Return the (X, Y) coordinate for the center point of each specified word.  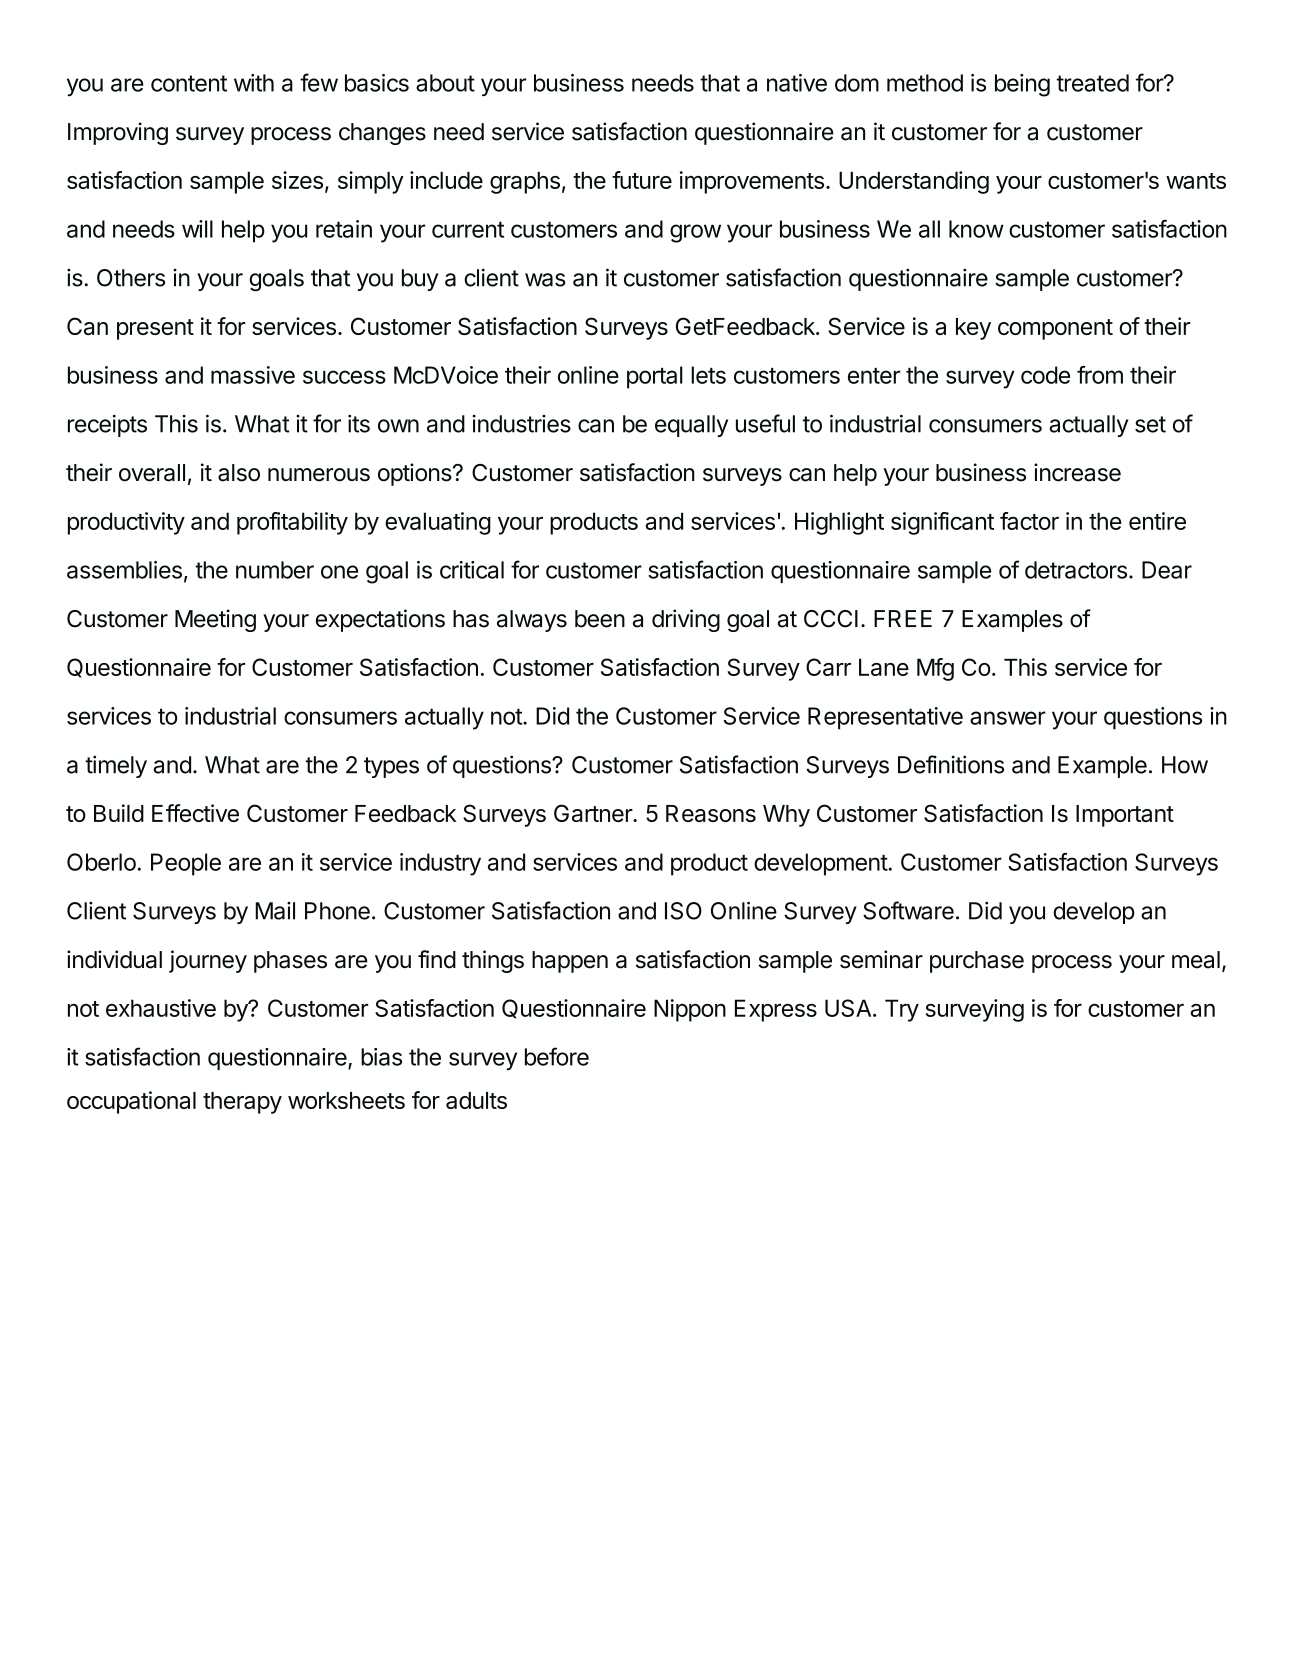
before (557, 1056)
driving (686, 620)
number (275, 570)
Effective (195, 813)
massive (253, 375)
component (1055, 329)
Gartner (594, 813)
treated (1092, 83)
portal (655, 377)
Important (1125, 816)
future (642, 180)
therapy (242, 1103)
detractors (1076, 570)
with (254, 83)
